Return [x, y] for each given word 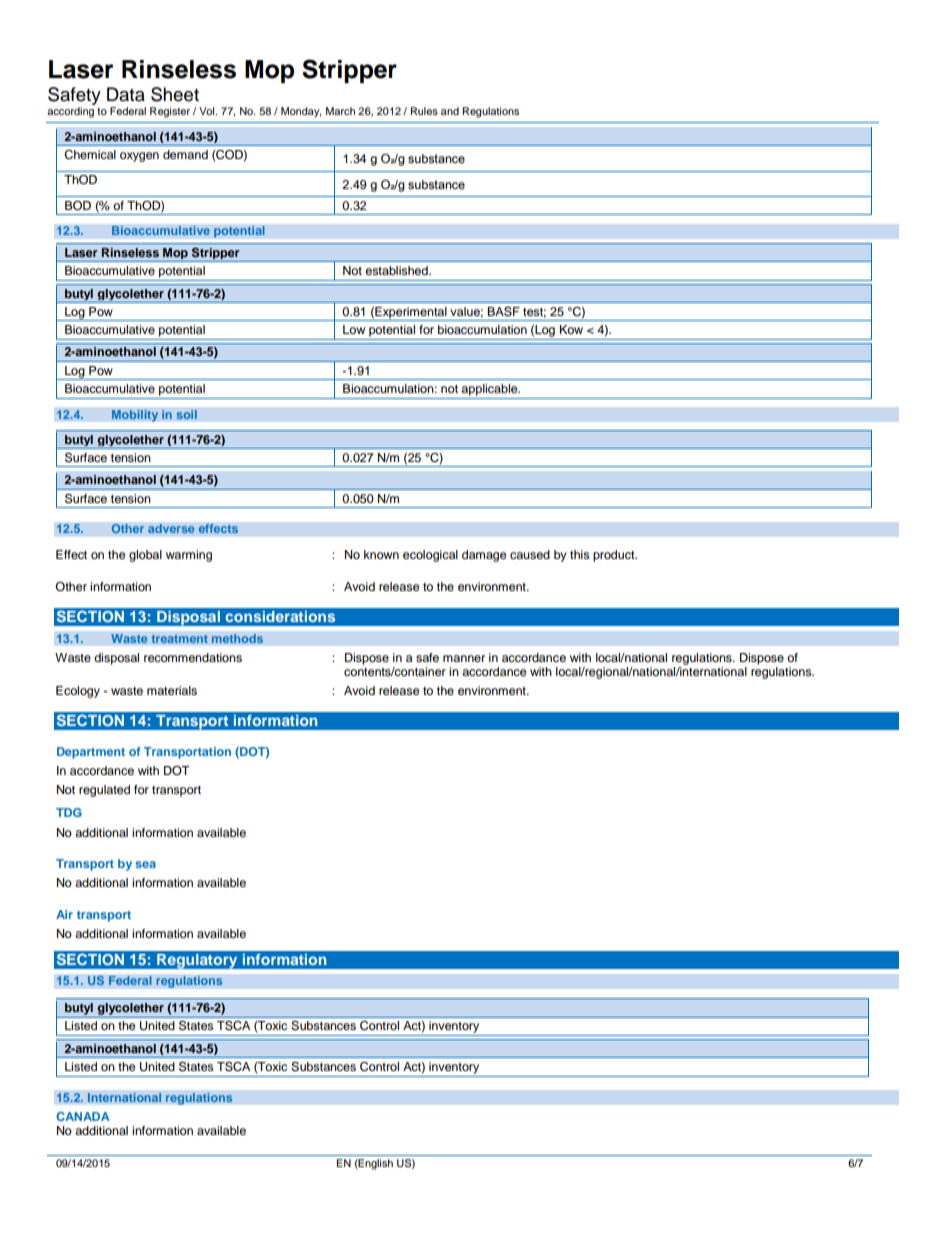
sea [145, 864]
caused [530, 554]
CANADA [83, 1116]
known [381, 554]
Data [126, 94]
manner [464, 658]
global [145, 556]
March [340, 111]
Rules [424, 111]
